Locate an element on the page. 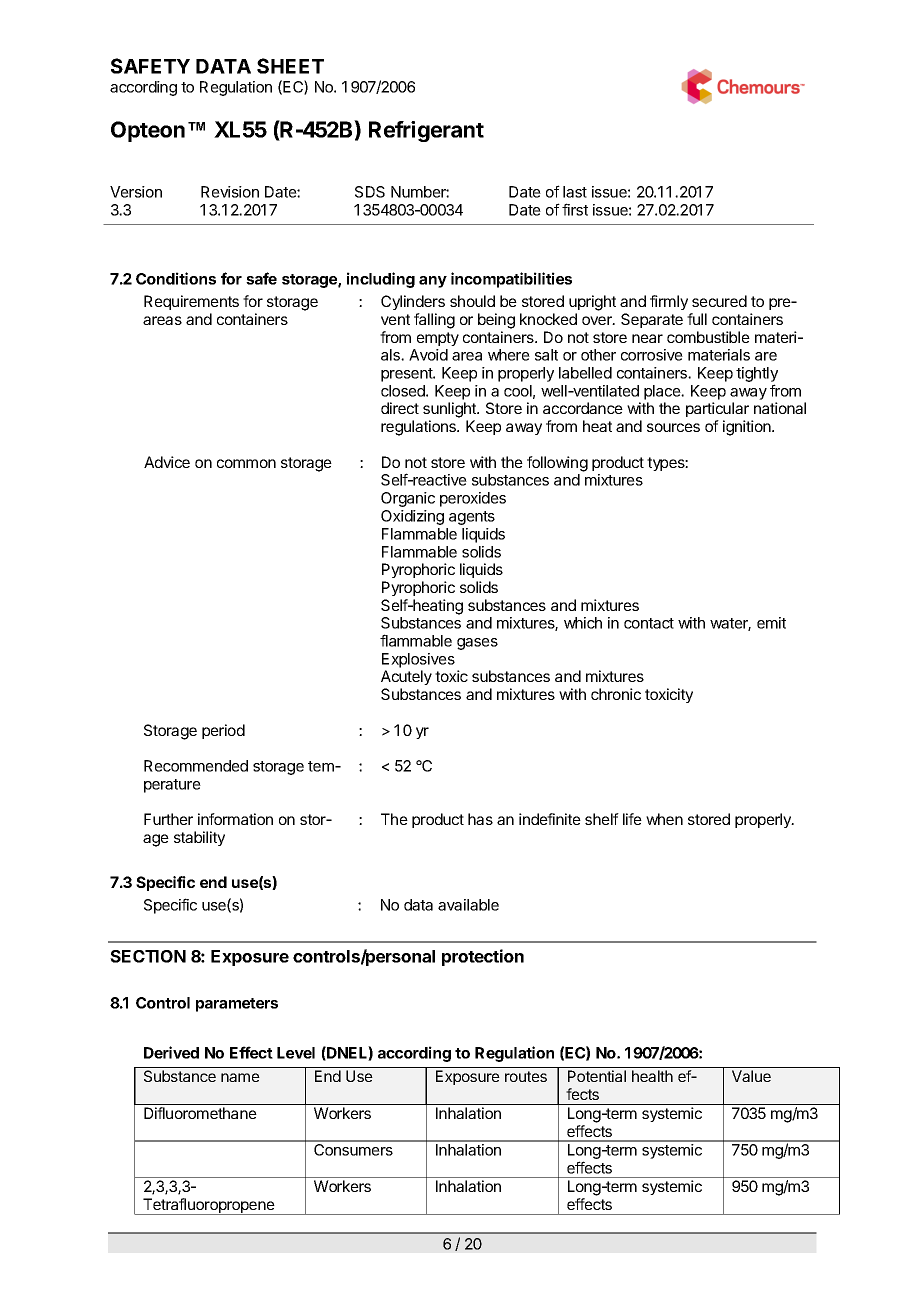 The height and width of the image is (1308, 924). contact is located at coordinates (649, 623).
